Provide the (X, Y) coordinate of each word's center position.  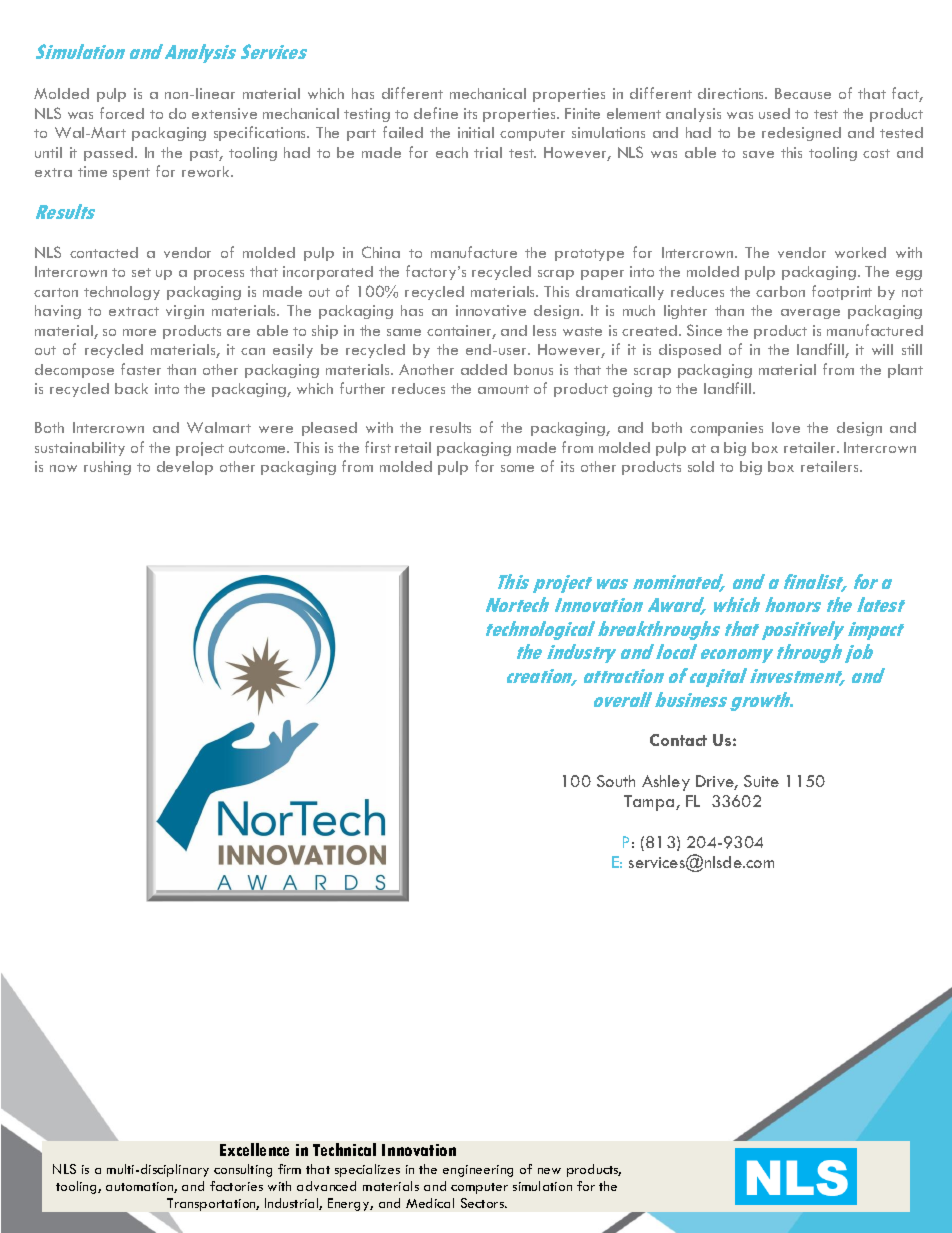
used (774, 113)
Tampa (650, 803)
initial (476, 132)
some (517, 468)
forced (122, 113)
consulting (243, 1170)
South (616, 781)
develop (185, 468)
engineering (478, 1171)
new (549, 1171)
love (786, 427)
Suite (761, 781)
